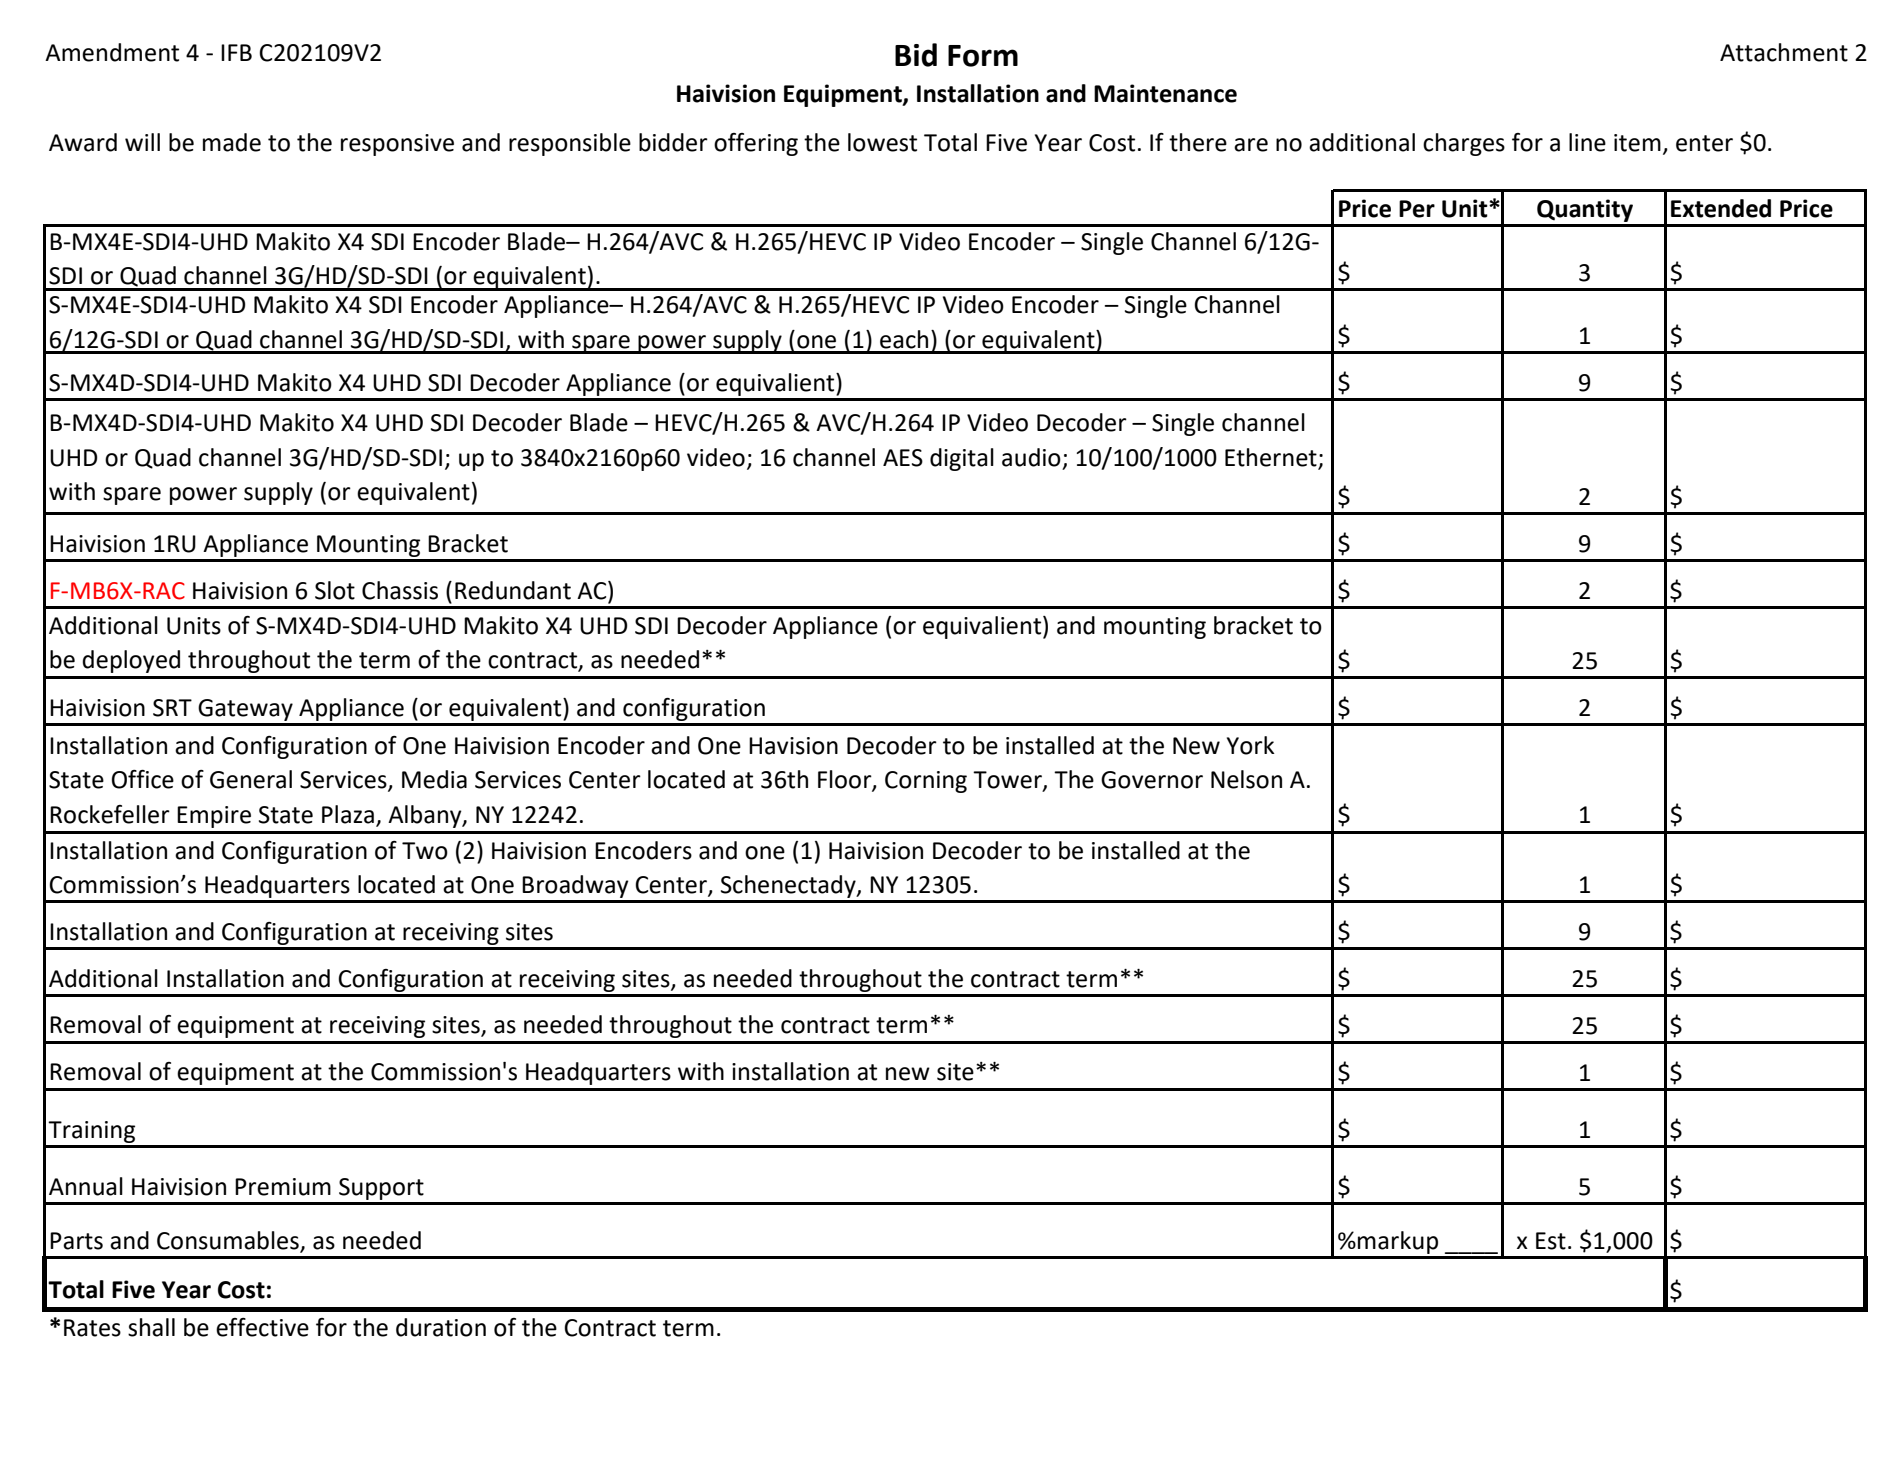 Image resolution: width=1899 pixels, height=1467 pixels. What do you see at coordinates (926, 782) in the screenshot?
I see `Corning` at bounding box center [926, 782].
